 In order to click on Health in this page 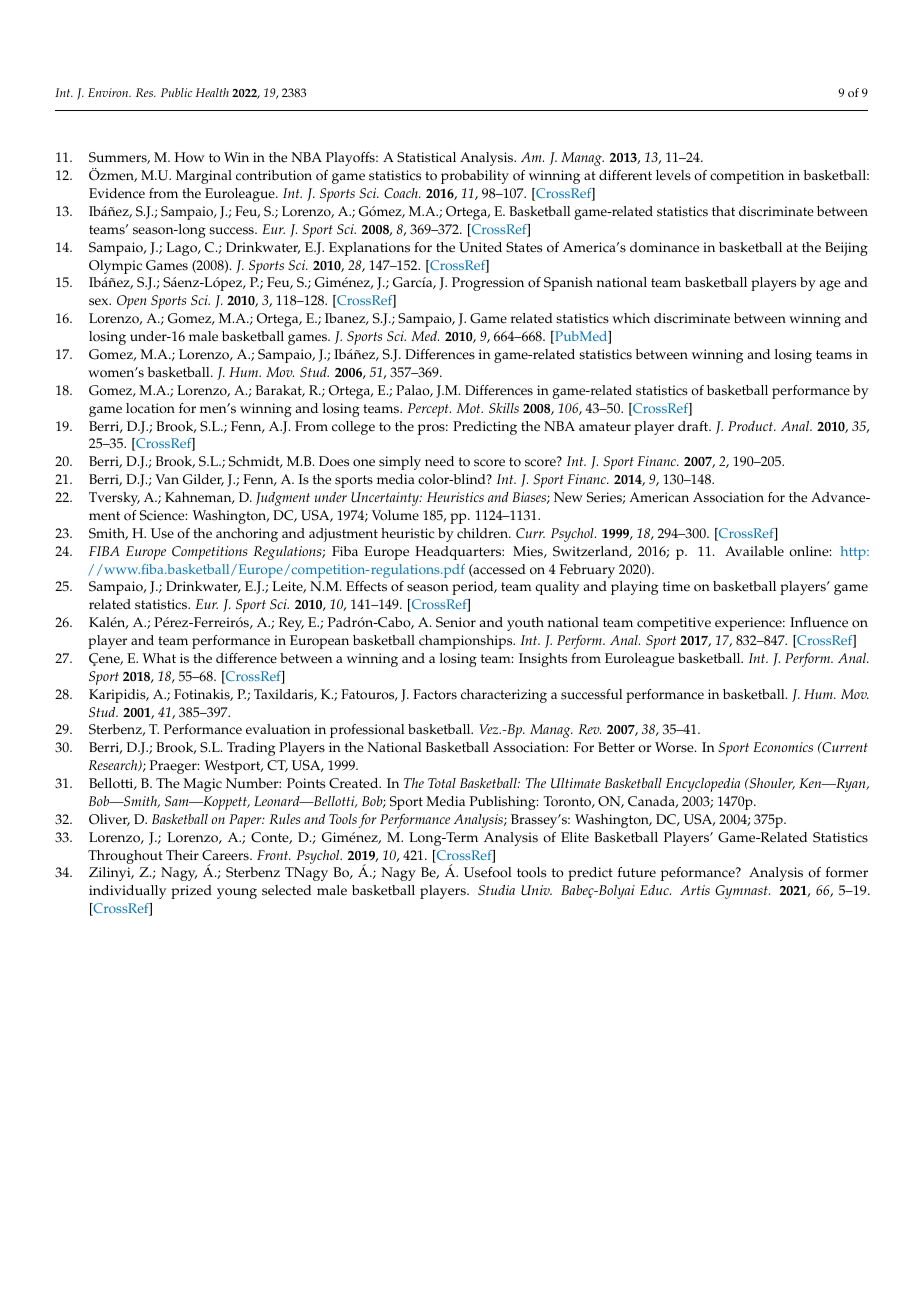, I will do `click(212, 92)`.
